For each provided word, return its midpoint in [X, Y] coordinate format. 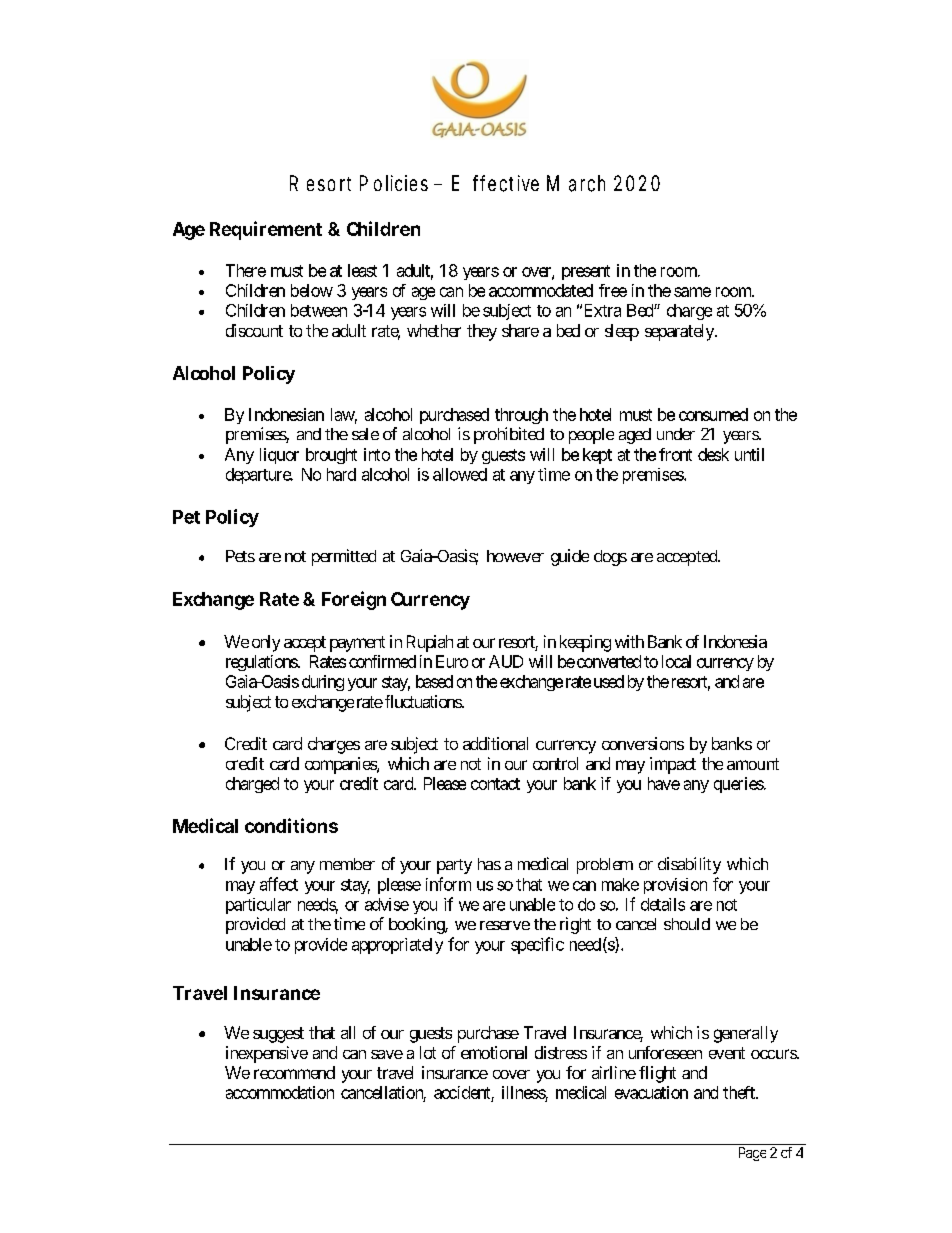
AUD [506, 661]
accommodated [541, 290]
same [692, 292]
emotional [494, 1052]
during [323, 683]
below [312, 290]
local [676, 661]
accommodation [280, 1092]
